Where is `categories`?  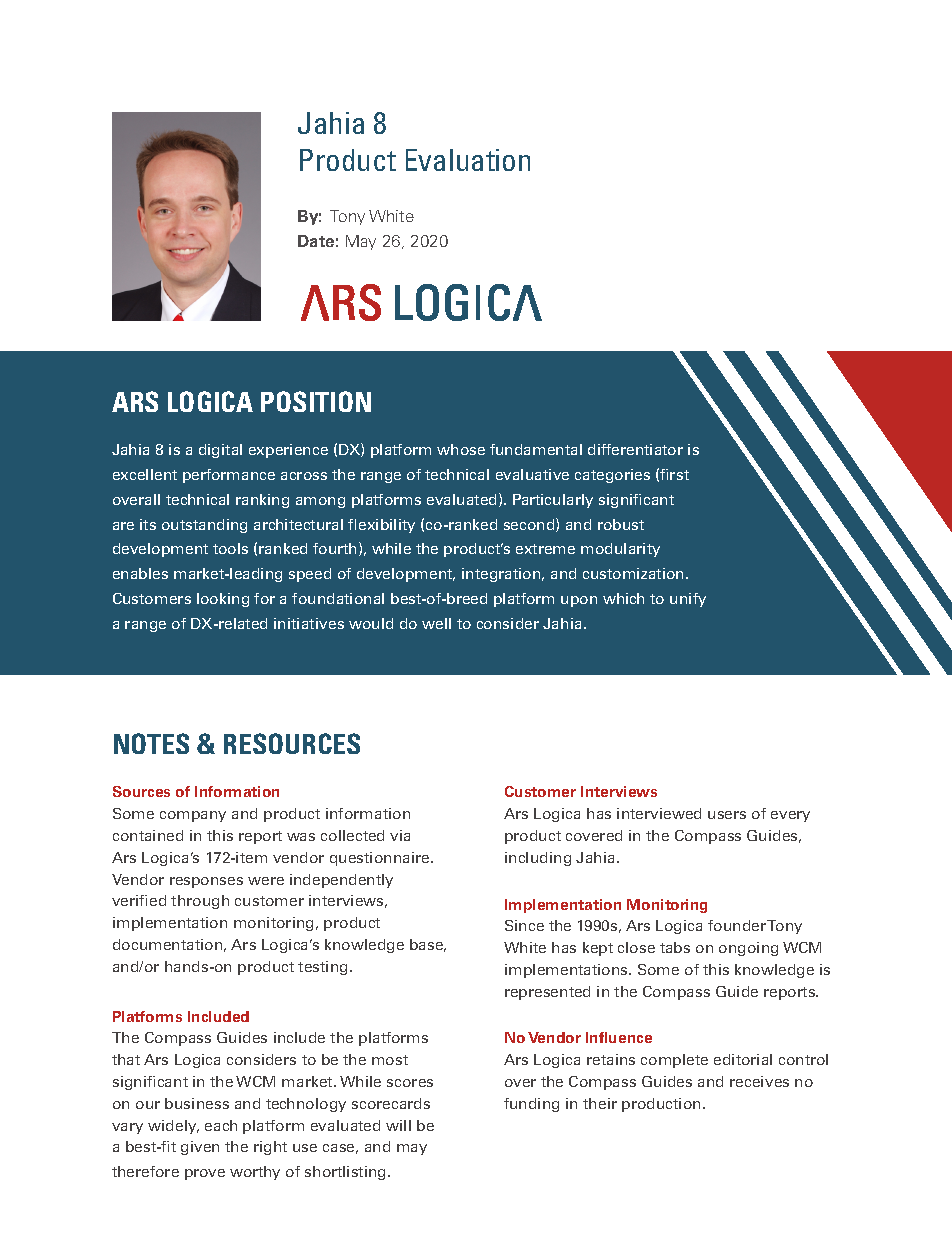 categories is located at coordinates (612, 476).
